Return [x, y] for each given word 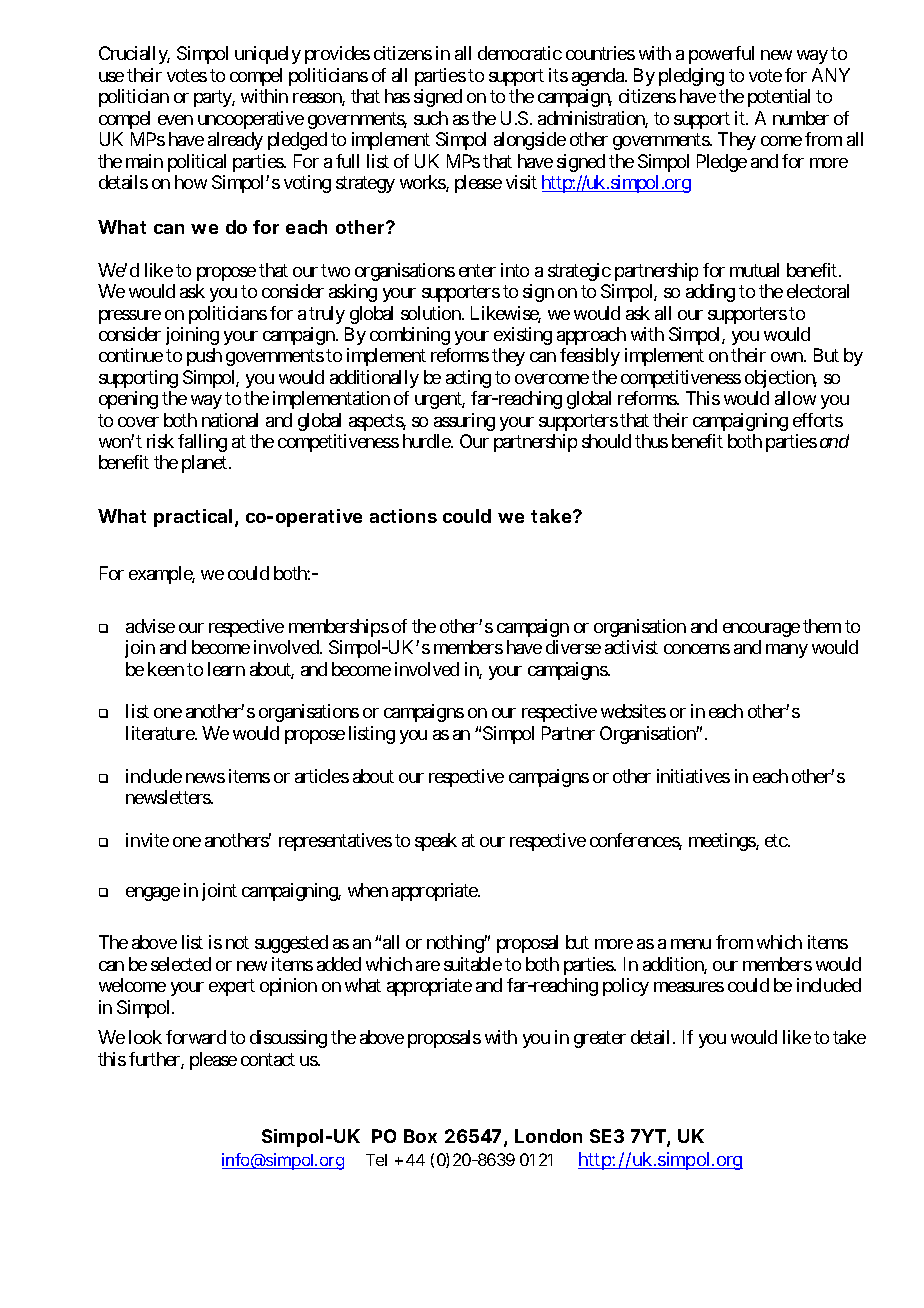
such [431, 118]
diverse [573, 647]
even [175, 120]
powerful [721, 55]
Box [420, 1136]
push [204, 357]
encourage [761, 630]
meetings [723, 842]
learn [226, 669]
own [788, 357]
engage [153, 894]
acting [468, 379]
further [155, 1060]
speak [436, 842]
